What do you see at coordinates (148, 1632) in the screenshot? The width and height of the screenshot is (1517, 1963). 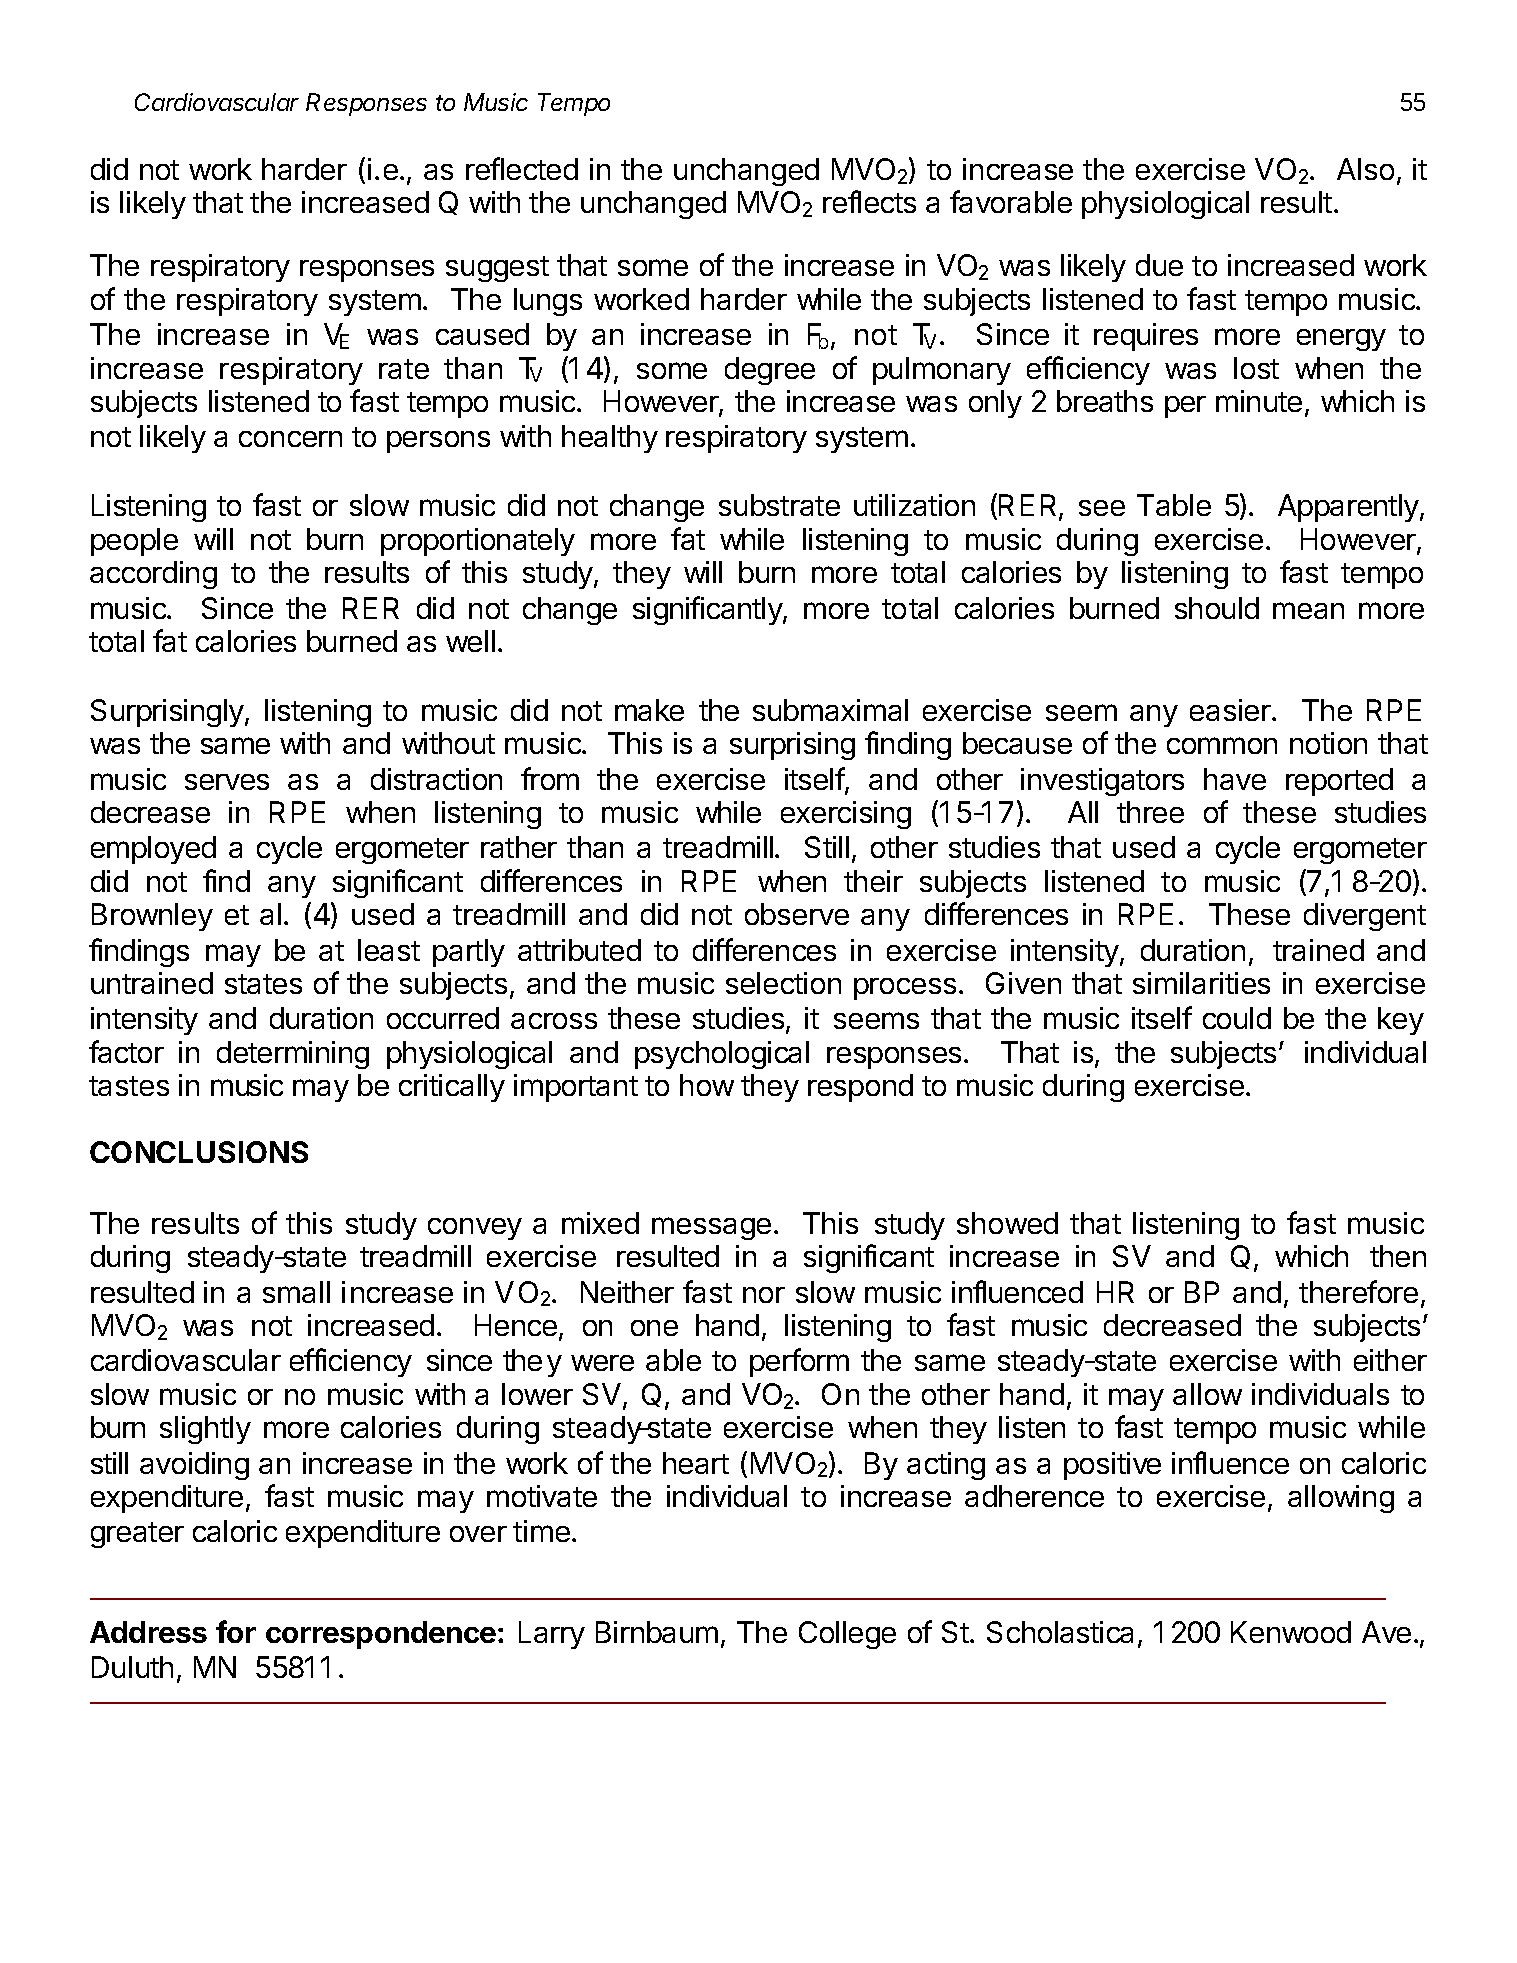 I see `Address` at bounding box center [148, 1632].
